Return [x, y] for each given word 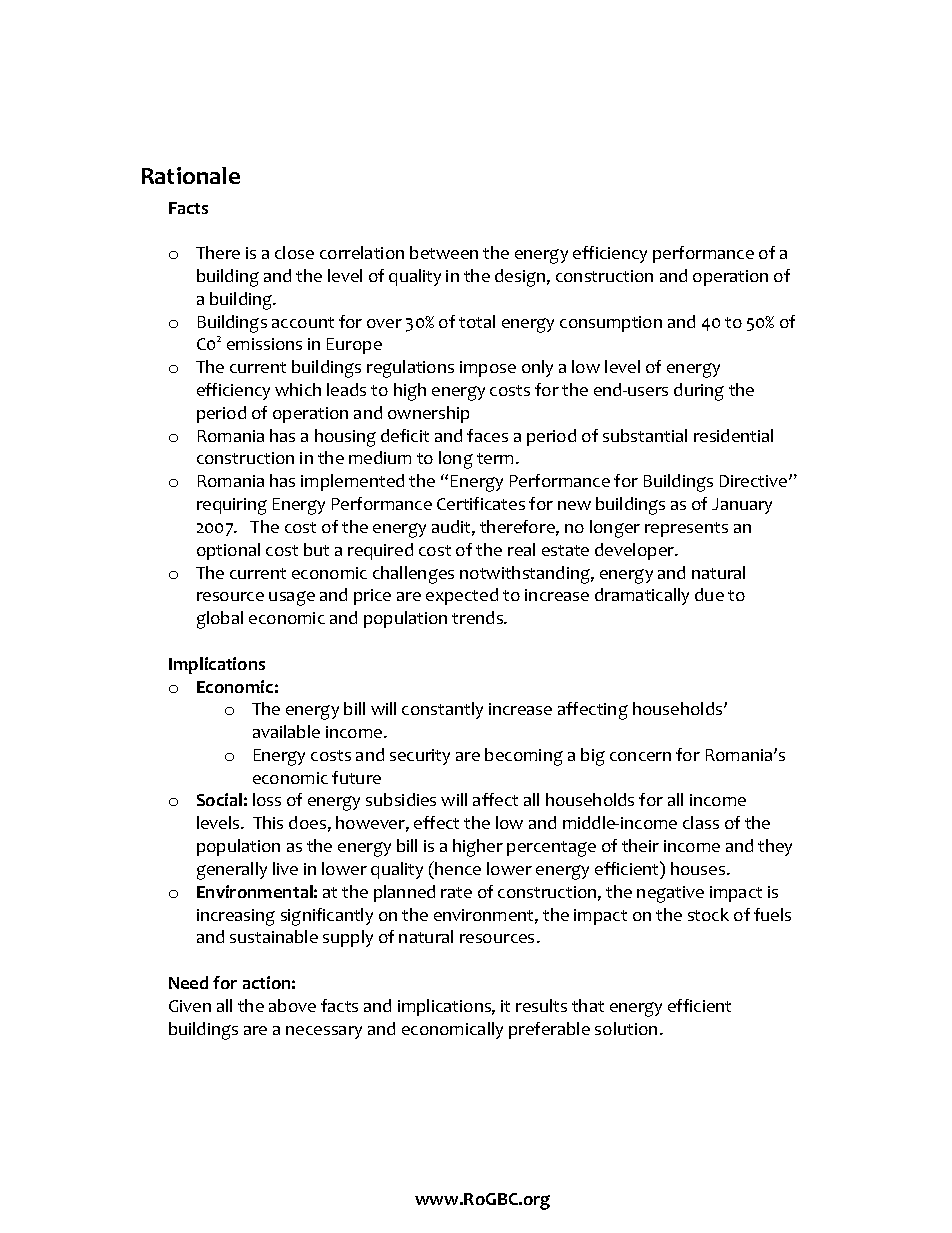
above [292, 1005]
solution [626, 1028]
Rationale [191, 175]
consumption [611, 324]
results [541, 1005]
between [444, 252]
